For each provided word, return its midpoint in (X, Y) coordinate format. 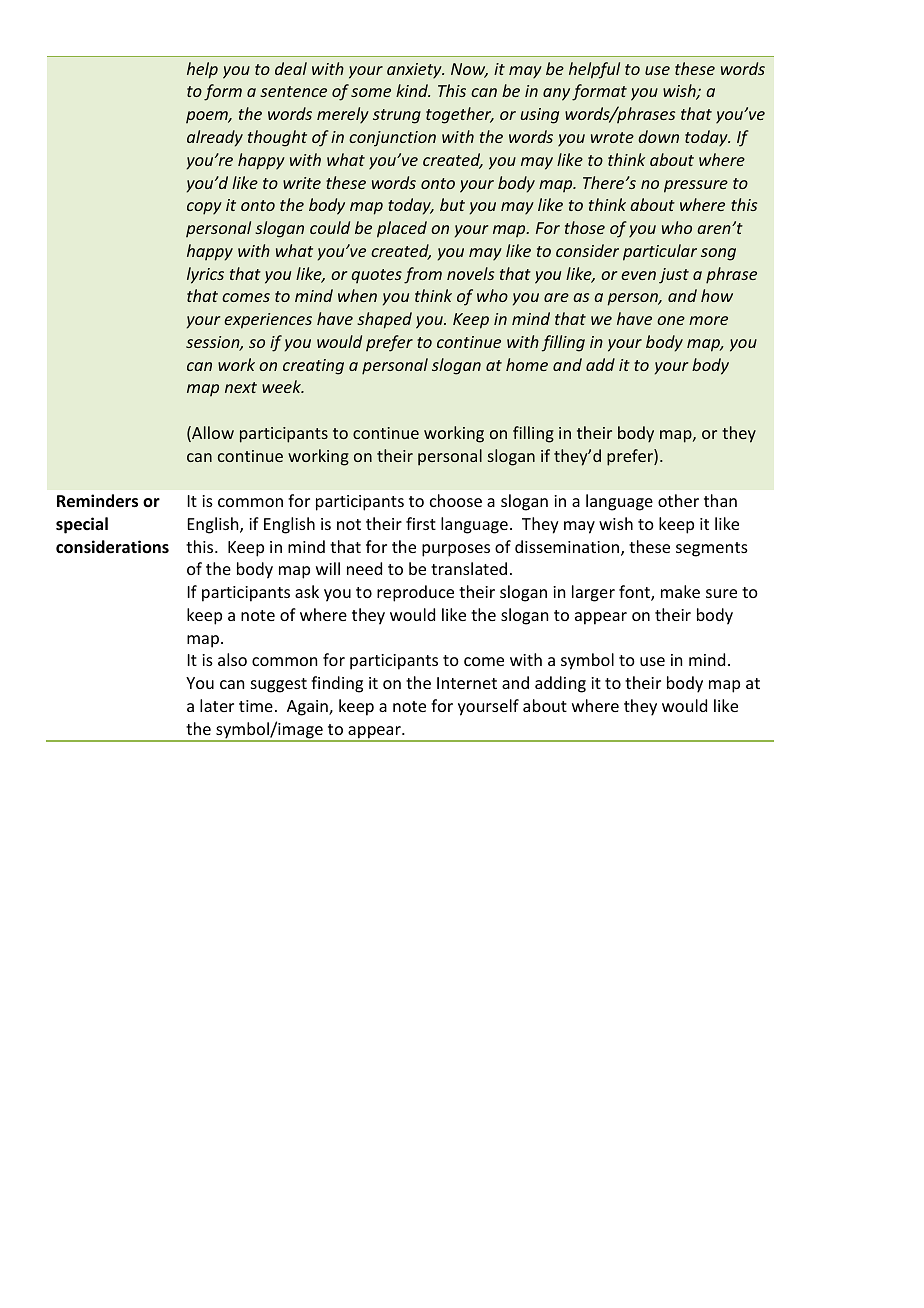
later (217, 705)
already (215, 138)
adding (560, 684)
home (527, 364)
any (556, 94)
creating (313, 367)
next (241, 387)
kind (413, 90)
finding (337, 684)
